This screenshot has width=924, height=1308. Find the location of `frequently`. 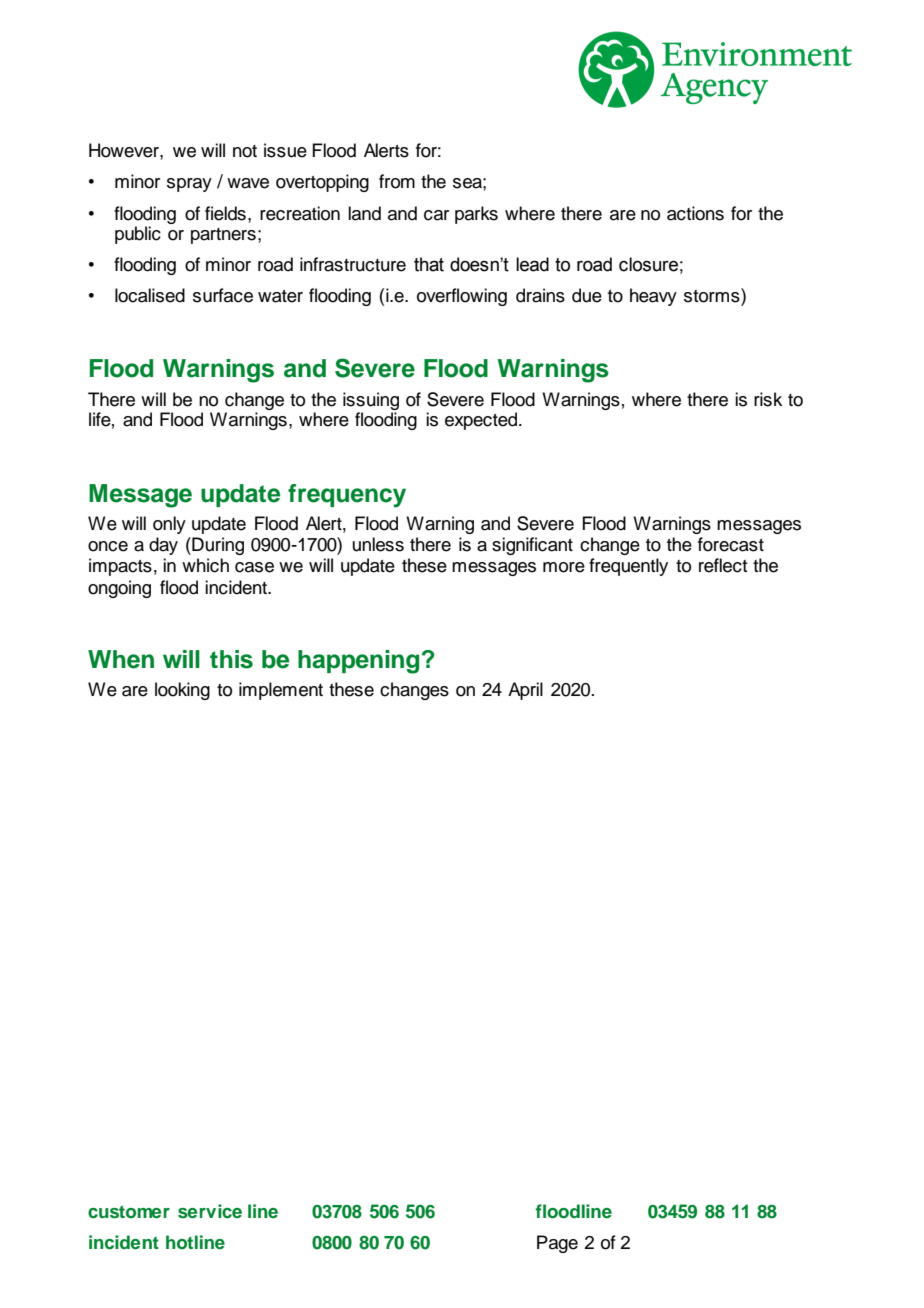

frequently is located at coordinates (628, 567).
